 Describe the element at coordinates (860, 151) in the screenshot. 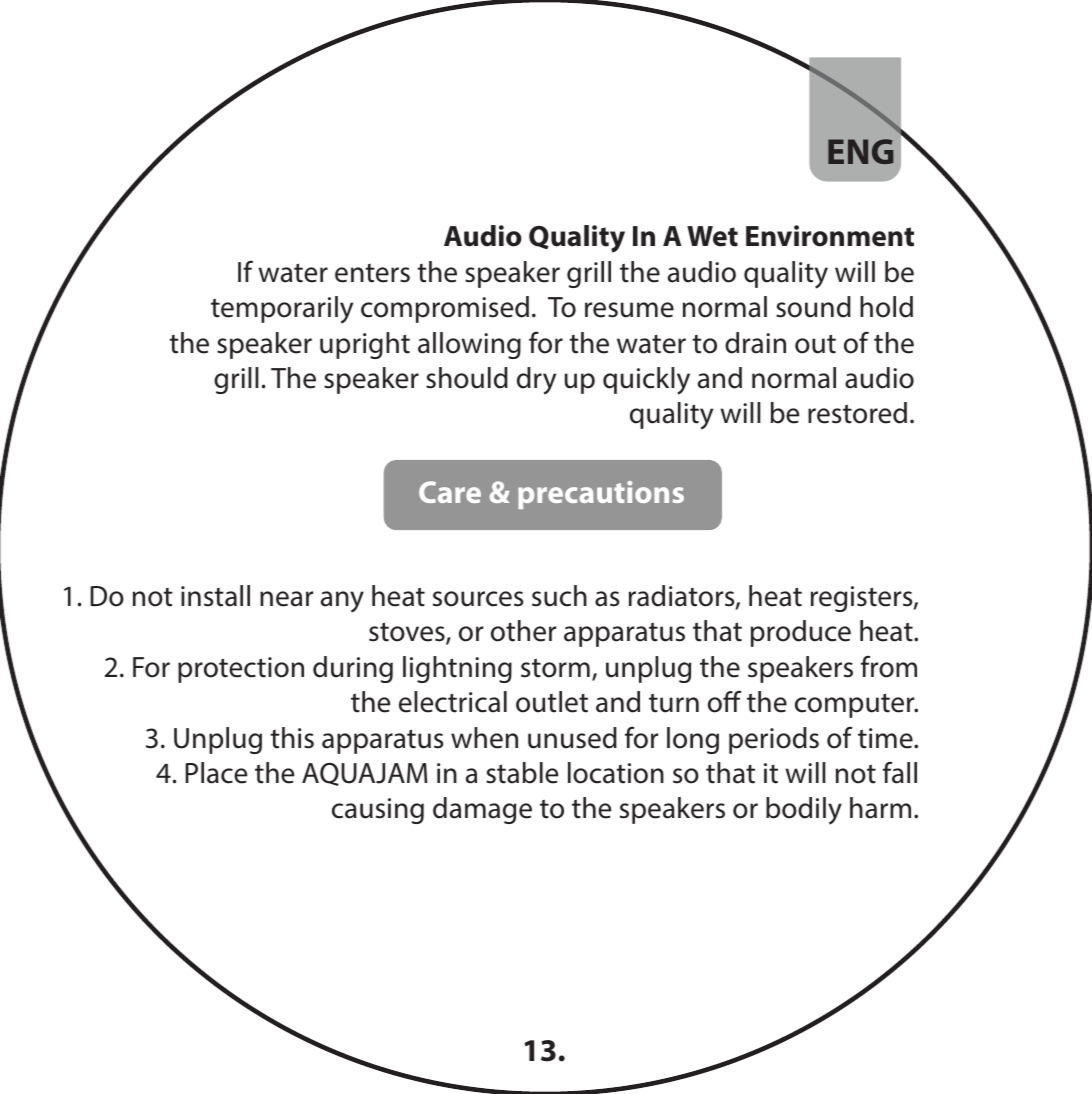

I see `ENG` at that location.
